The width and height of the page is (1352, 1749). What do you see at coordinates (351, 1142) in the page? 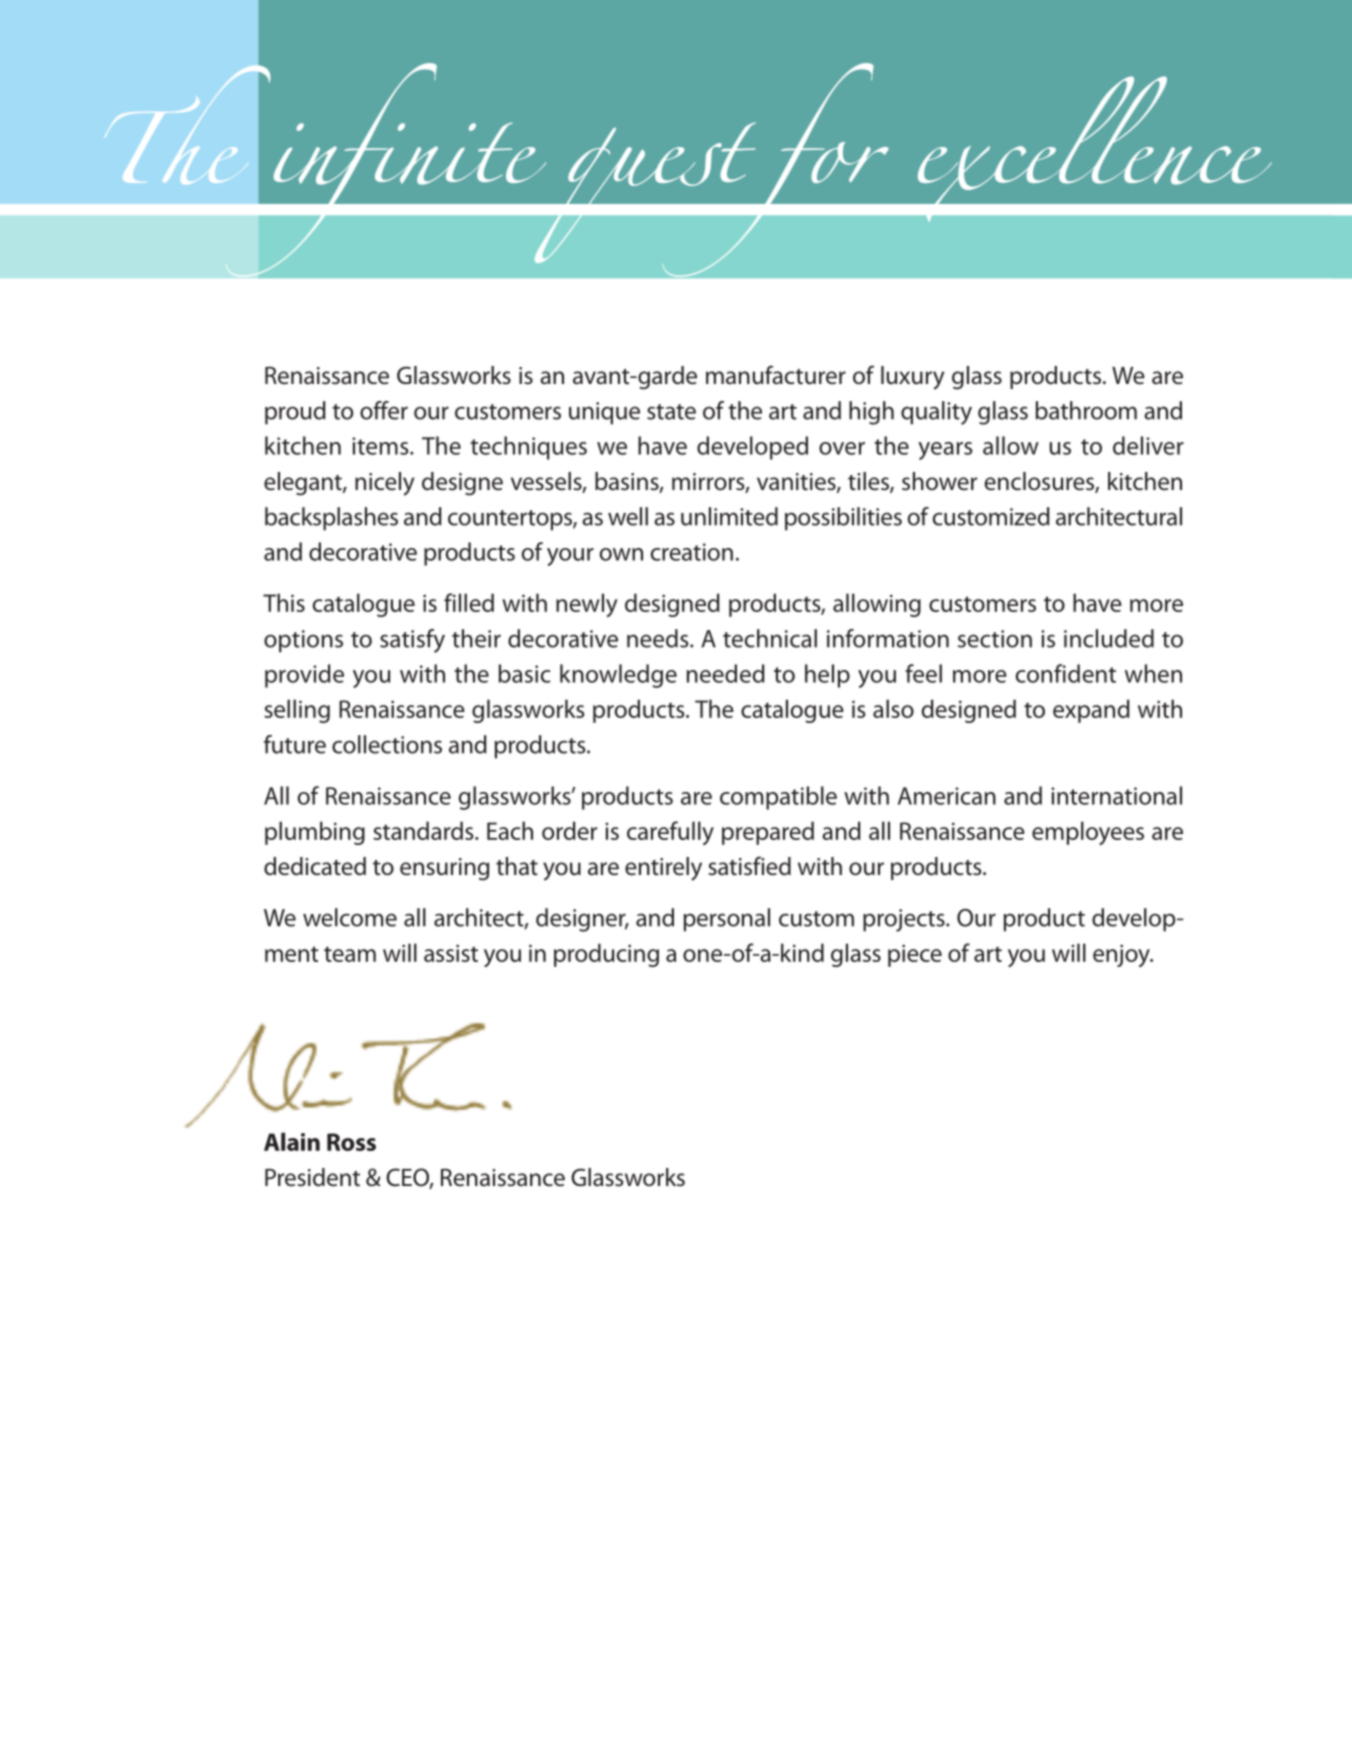
I see `Ross` at bounding box center [351, 1142].
